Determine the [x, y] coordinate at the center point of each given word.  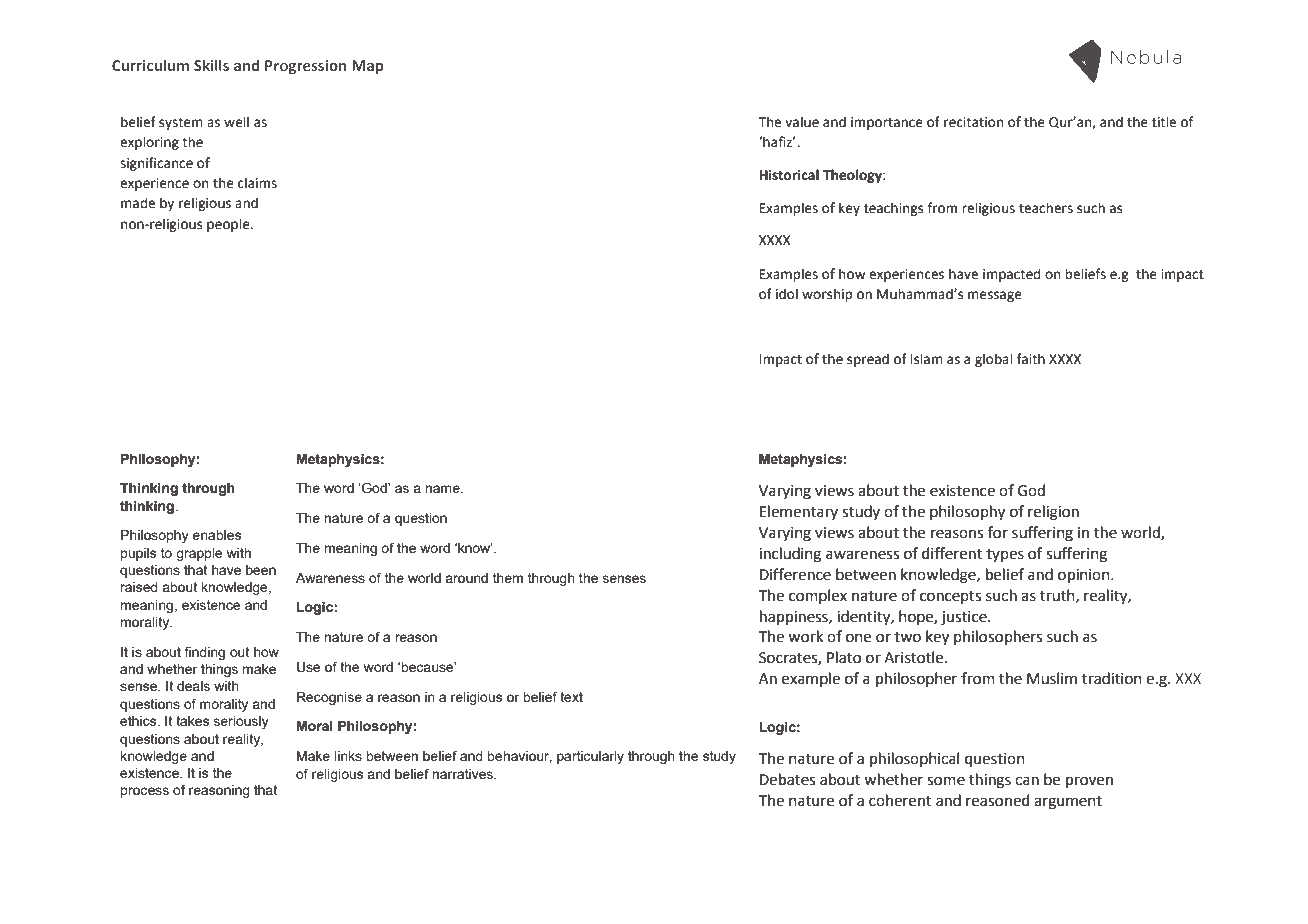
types [1005, 555]
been [261, 570]
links [348, 756]
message [995, 296]
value [802, 122]
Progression [305, 67]
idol [787, 294]
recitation [973, 122]
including [790, 555]
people [229, 225]
